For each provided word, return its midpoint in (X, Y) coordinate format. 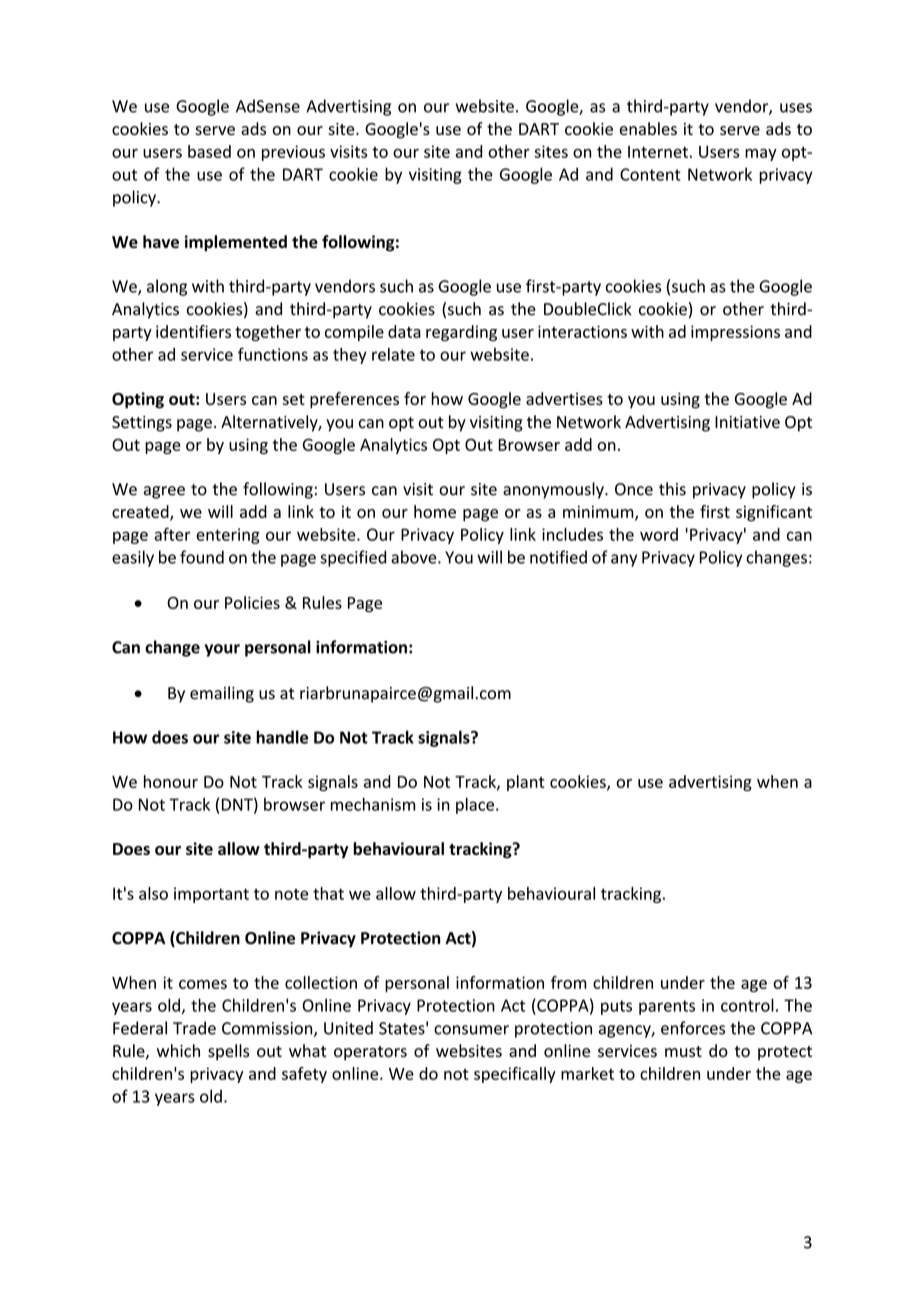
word (659, 534)
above (415, 557)
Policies (252, 602)
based (209, 151)
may (761, 155)
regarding (461, 333)
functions (273, 354)
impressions (735, 333)
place (475, 806)
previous (293, 153)
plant (525, 783)
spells (229, 1052)
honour (171, 781)
